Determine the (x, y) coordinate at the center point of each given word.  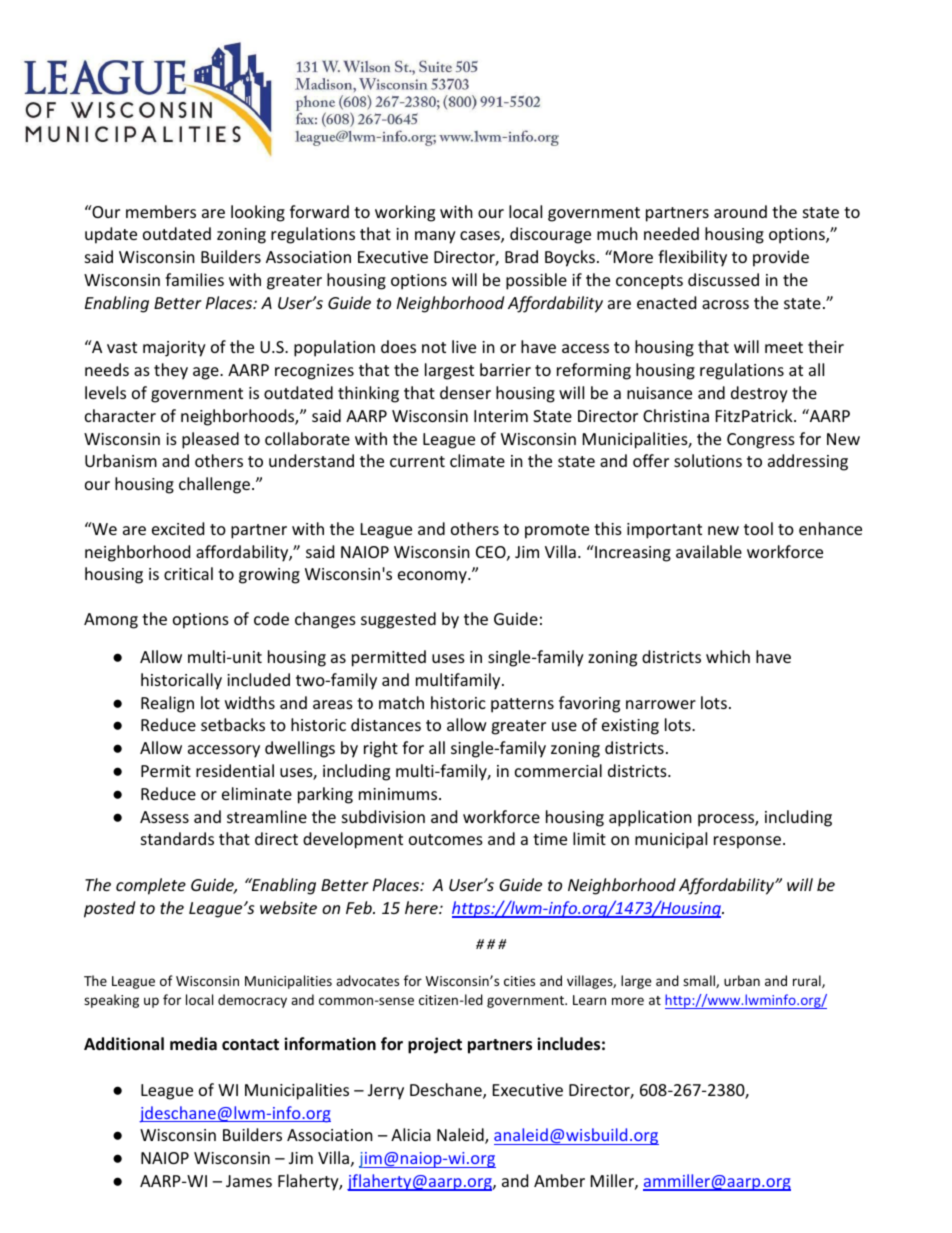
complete (151, 886)
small (700, 981)
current (417, 461)
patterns (522, 705)
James (249, 1181)
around (740, 211)
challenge (214, 485)
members (161, 211)
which (728, 656)
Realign (167, 704)
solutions (708, 460)
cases (481, 237)
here (422, 907)
